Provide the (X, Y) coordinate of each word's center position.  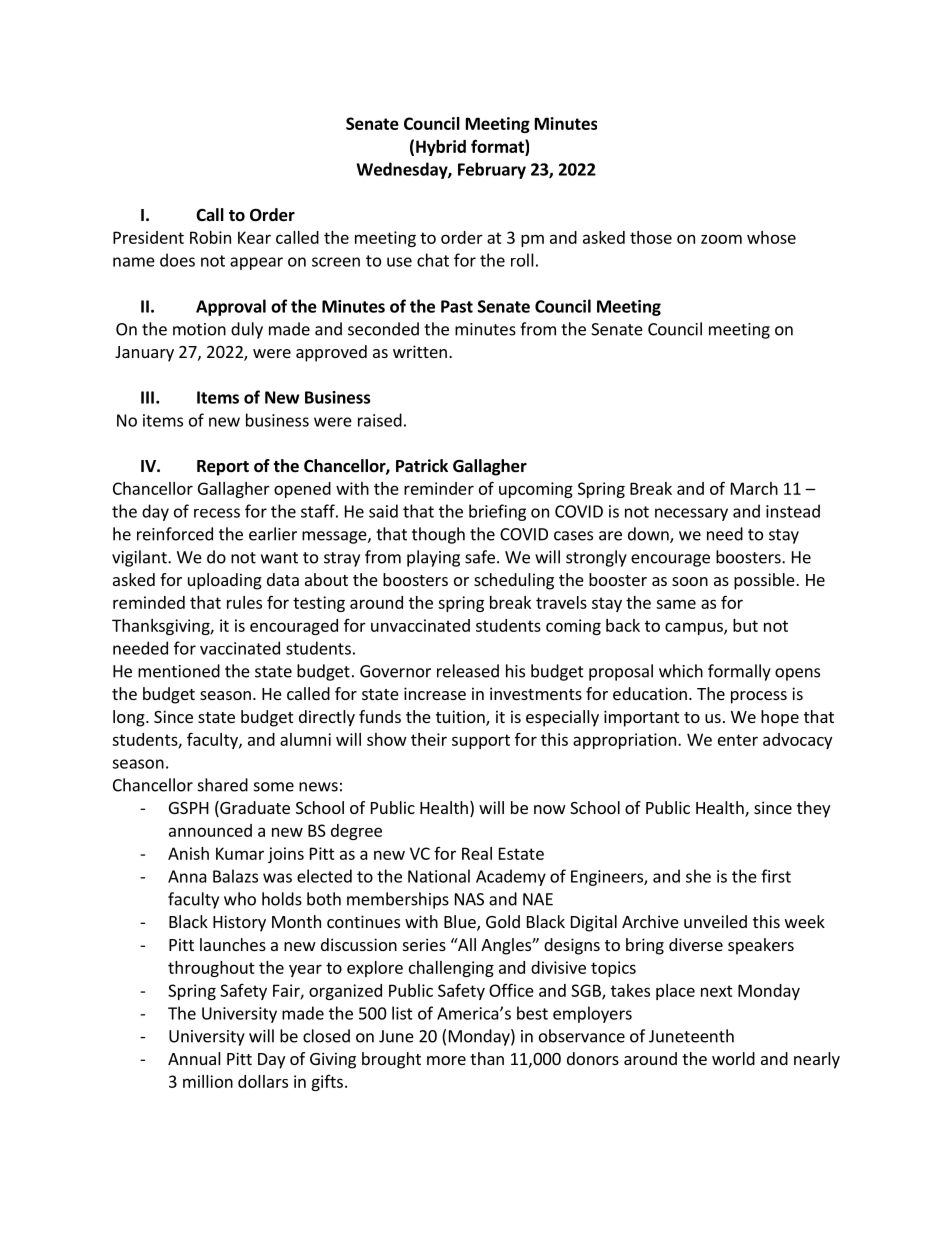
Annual (194, 1058)
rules (244, 602)
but (745, 625)
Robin (210, 237)
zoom (721, 239)
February (492, 170)
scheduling (514, 581)
